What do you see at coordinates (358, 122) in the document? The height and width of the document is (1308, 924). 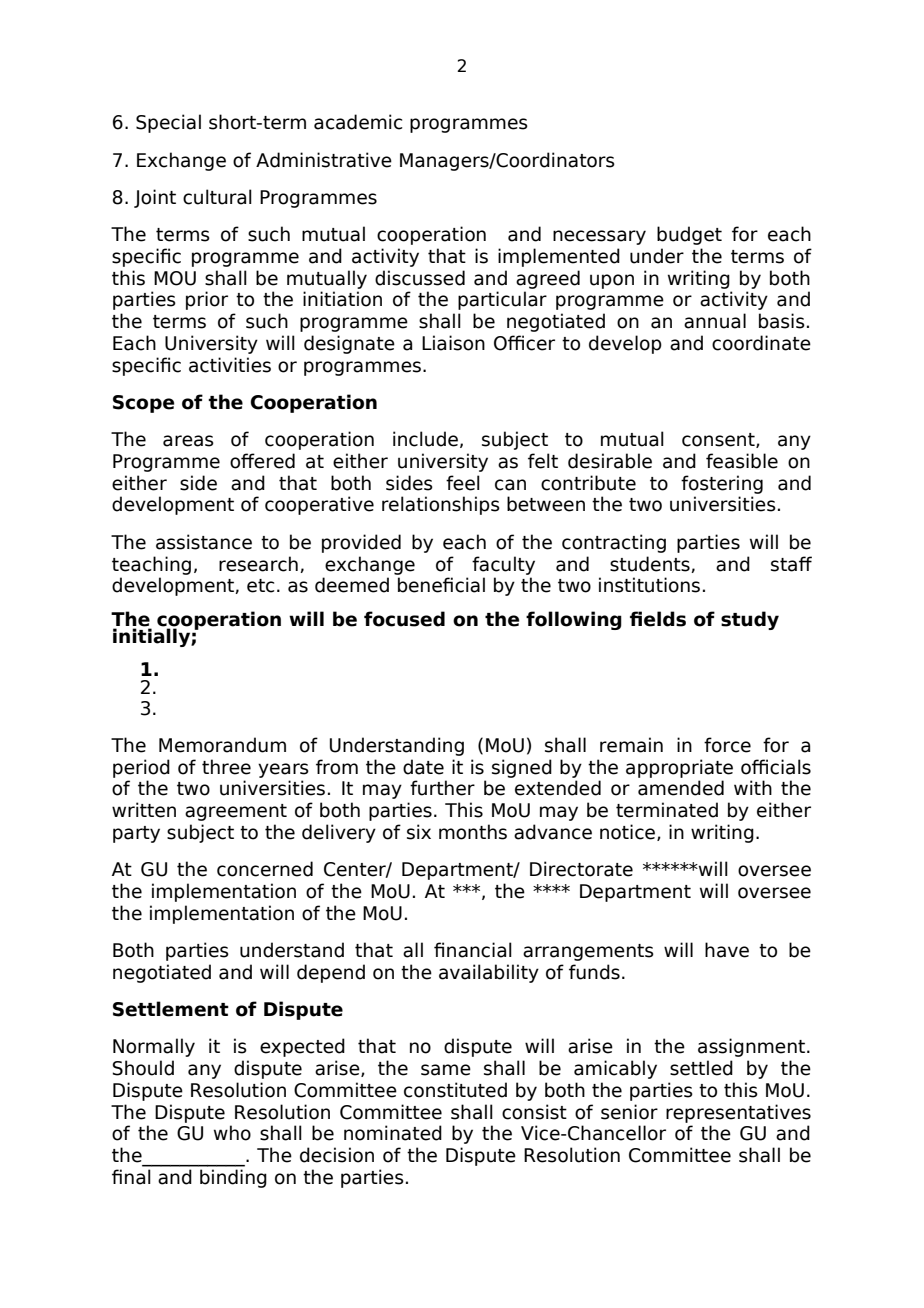 I see `academic` at bounding box center [358, 122].
